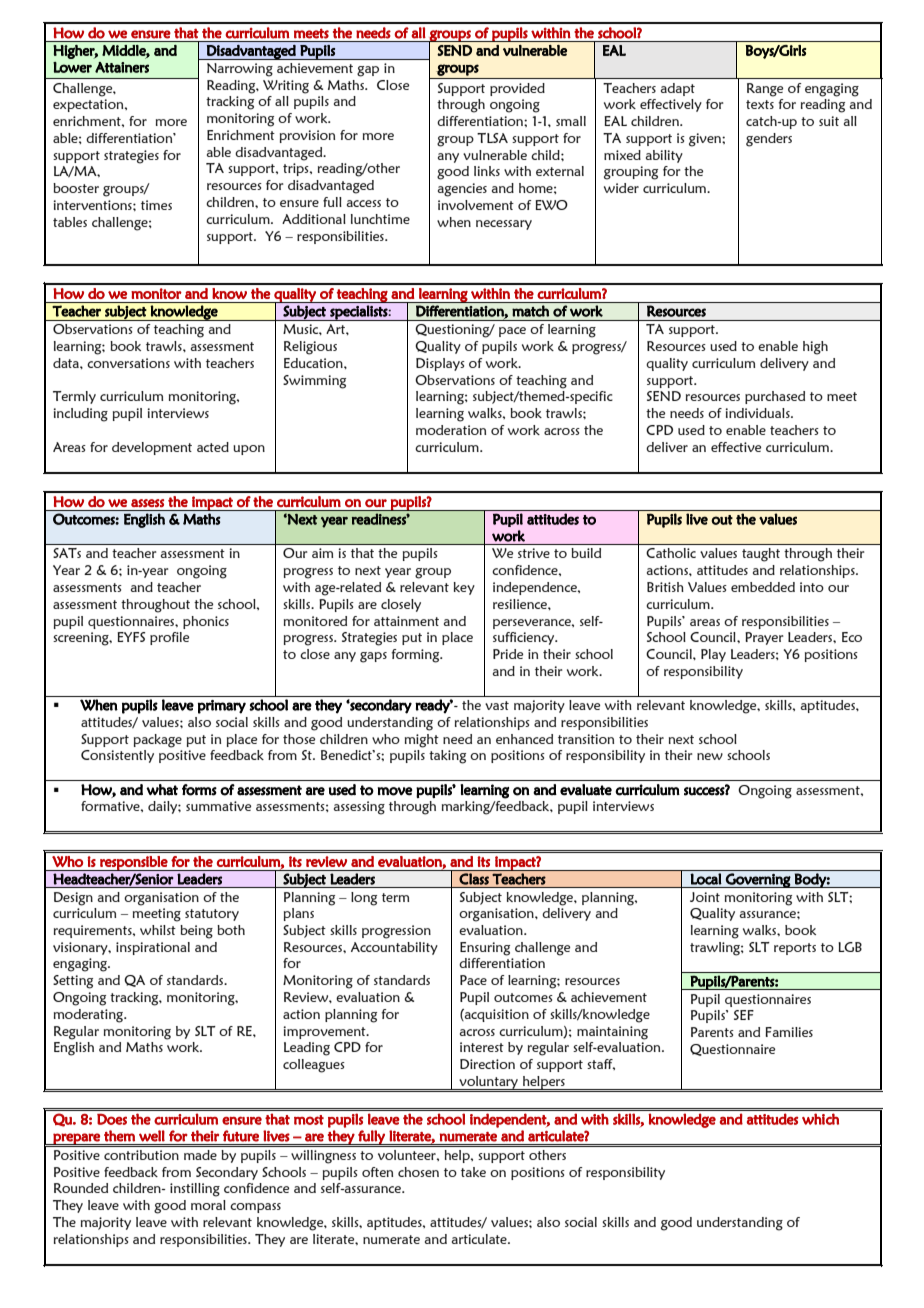 The width and height of the image is (924, 1308). I want to click on development, so click(152, 448).
